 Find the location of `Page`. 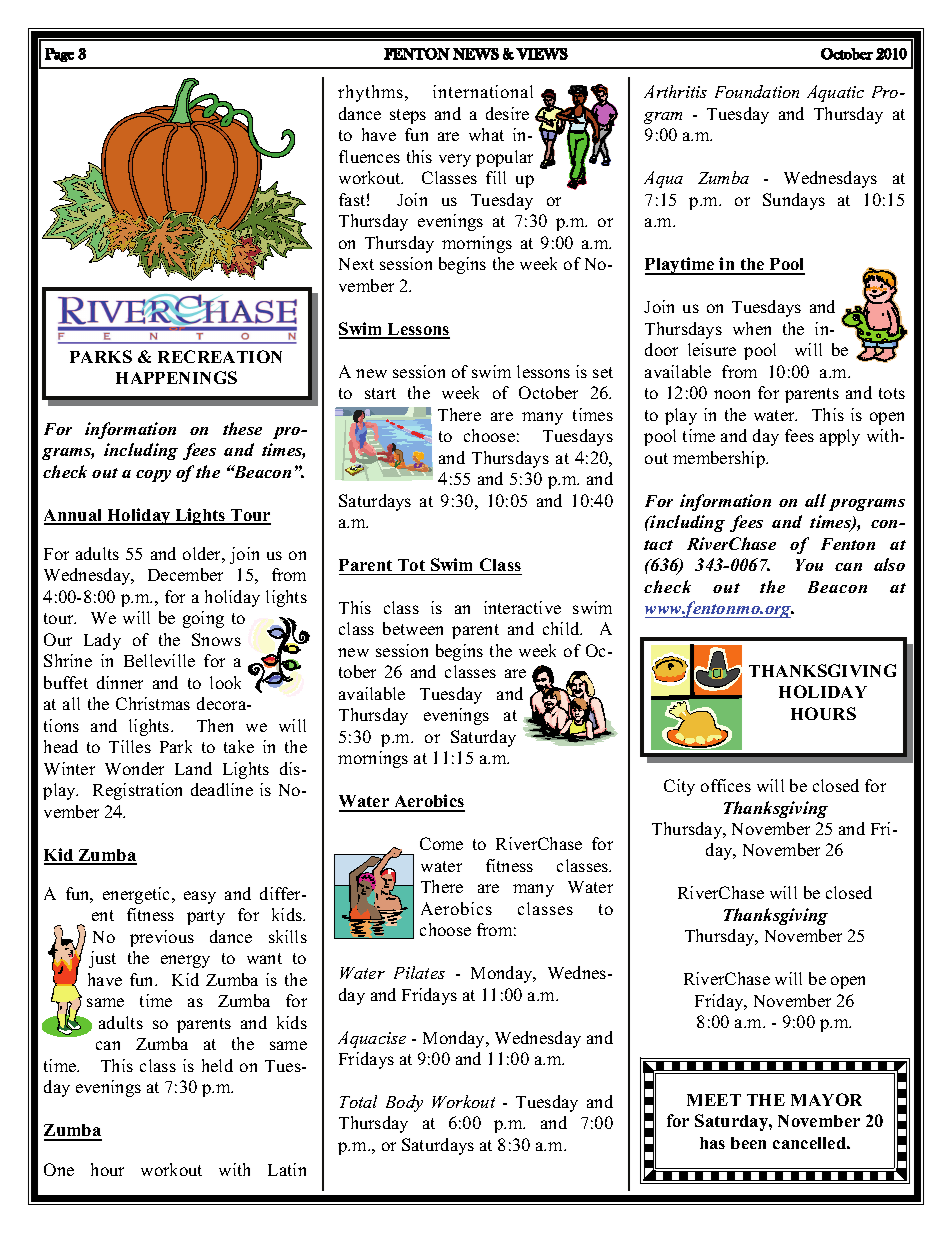

Page is located at coordinates (59, 55).
